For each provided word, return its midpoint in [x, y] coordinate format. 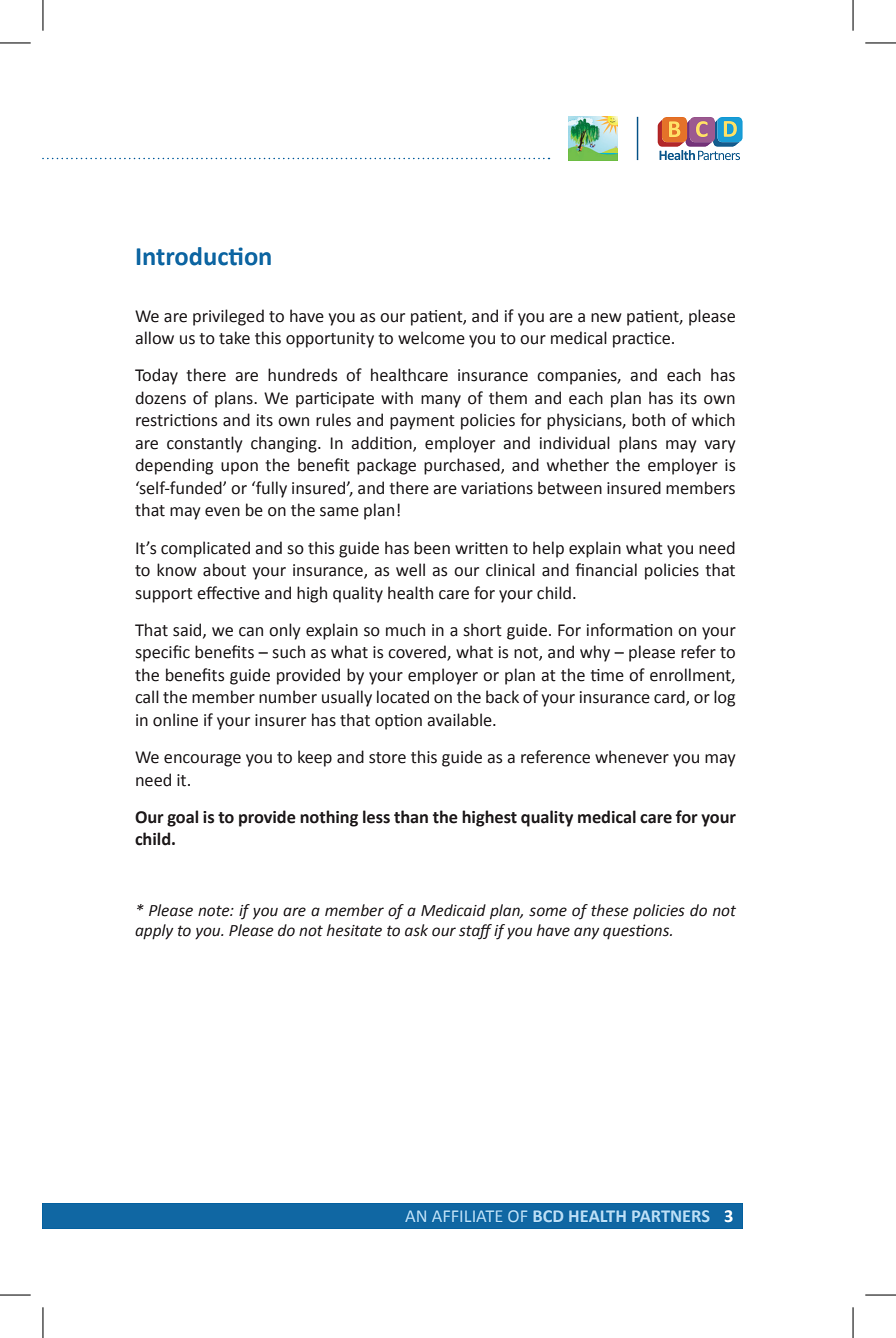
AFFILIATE [467, 1216]
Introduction [204, 256]
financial [606, 570]
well [410, 570]
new [606, 318]
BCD [548, 1216]
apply [154, 932]
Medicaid [453, 910]
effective [228, 593]
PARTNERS [671, 1216]
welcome [431, 338]
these [610, 910]
